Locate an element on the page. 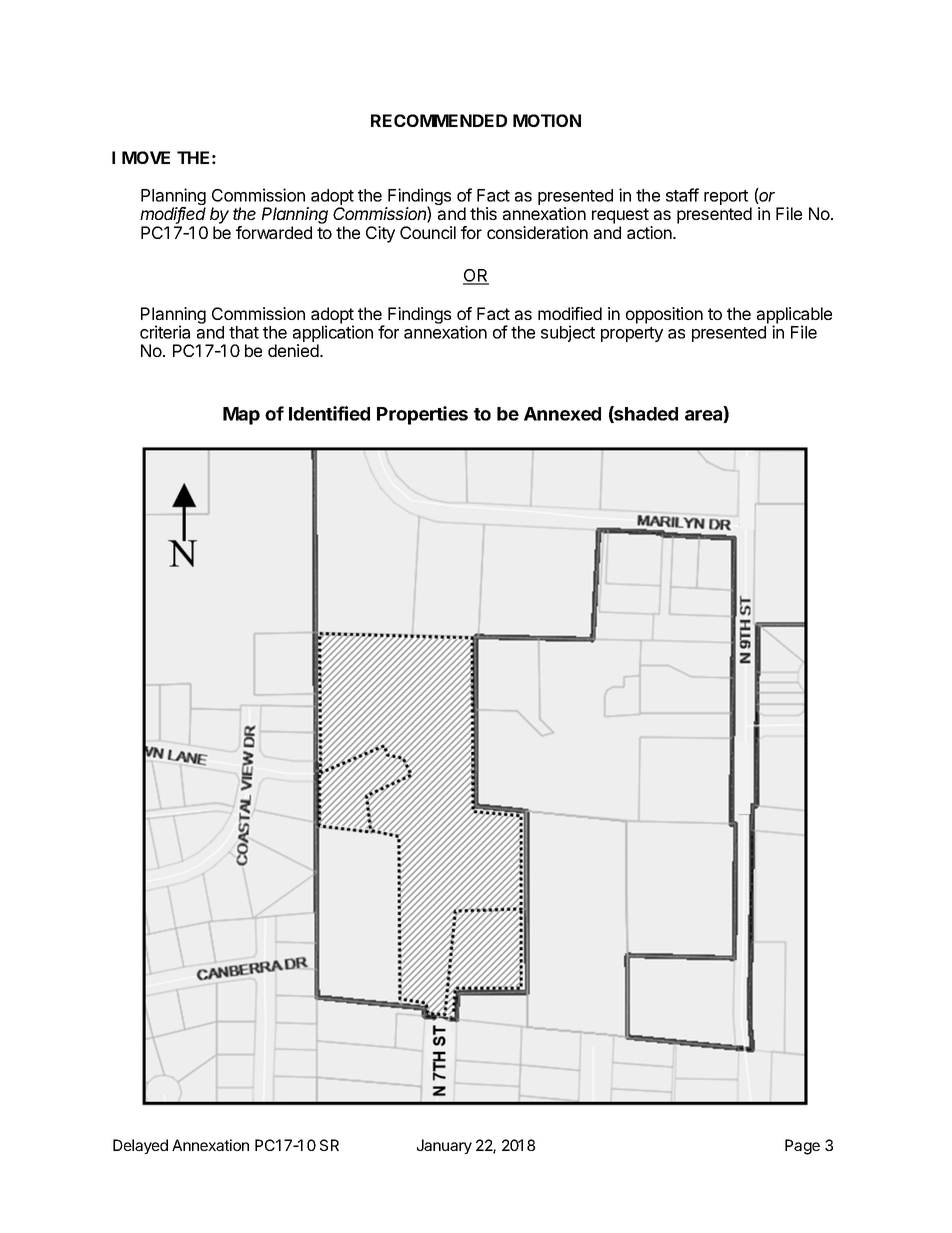  Page is located at coordinates (802, 1147).
